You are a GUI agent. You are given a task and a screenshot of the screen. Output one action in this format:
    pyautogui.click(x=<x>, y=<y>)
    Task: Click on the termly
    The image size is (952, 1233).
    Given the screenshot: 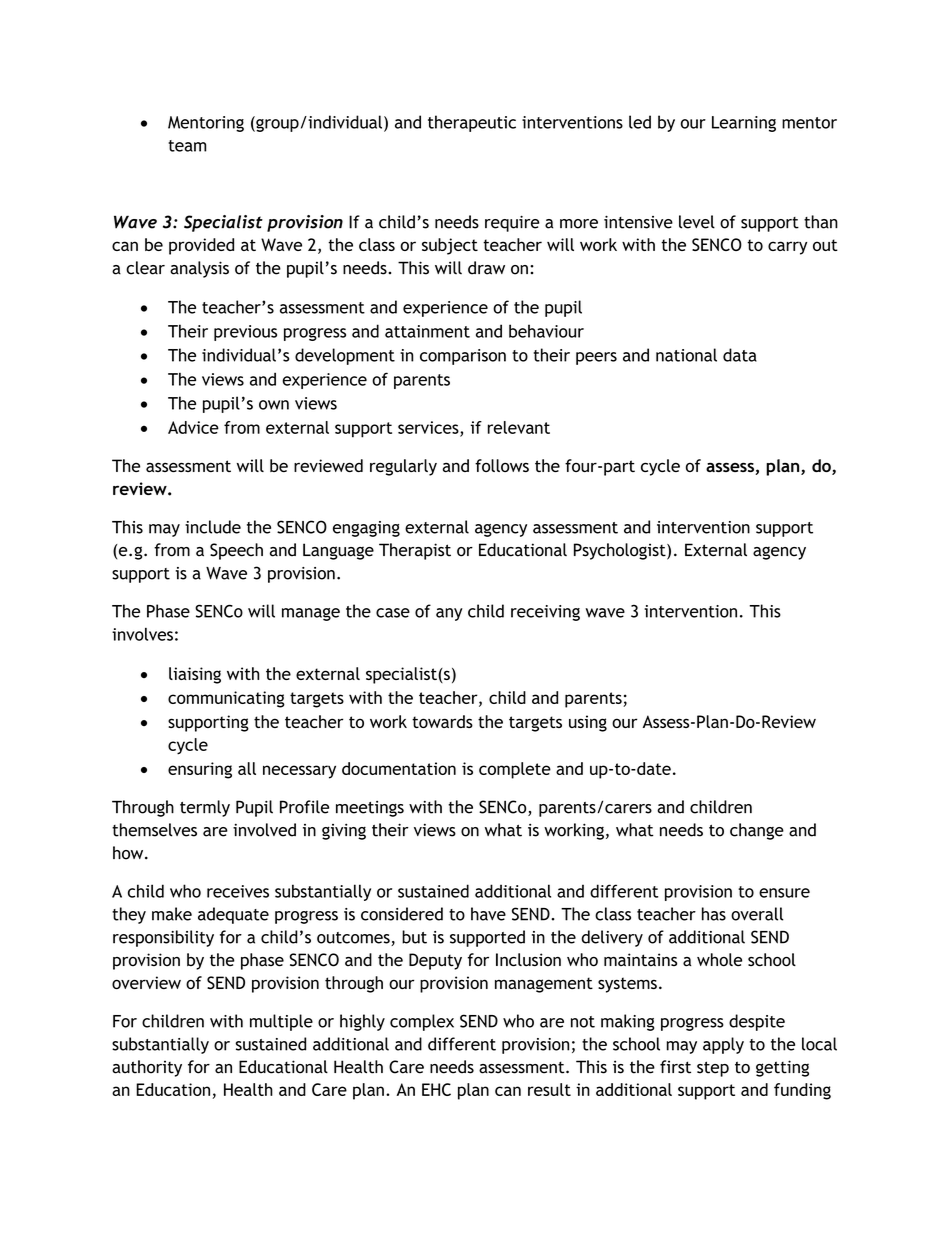 What is the action you would take?
    pyautogui.click(x=205, y=808)
